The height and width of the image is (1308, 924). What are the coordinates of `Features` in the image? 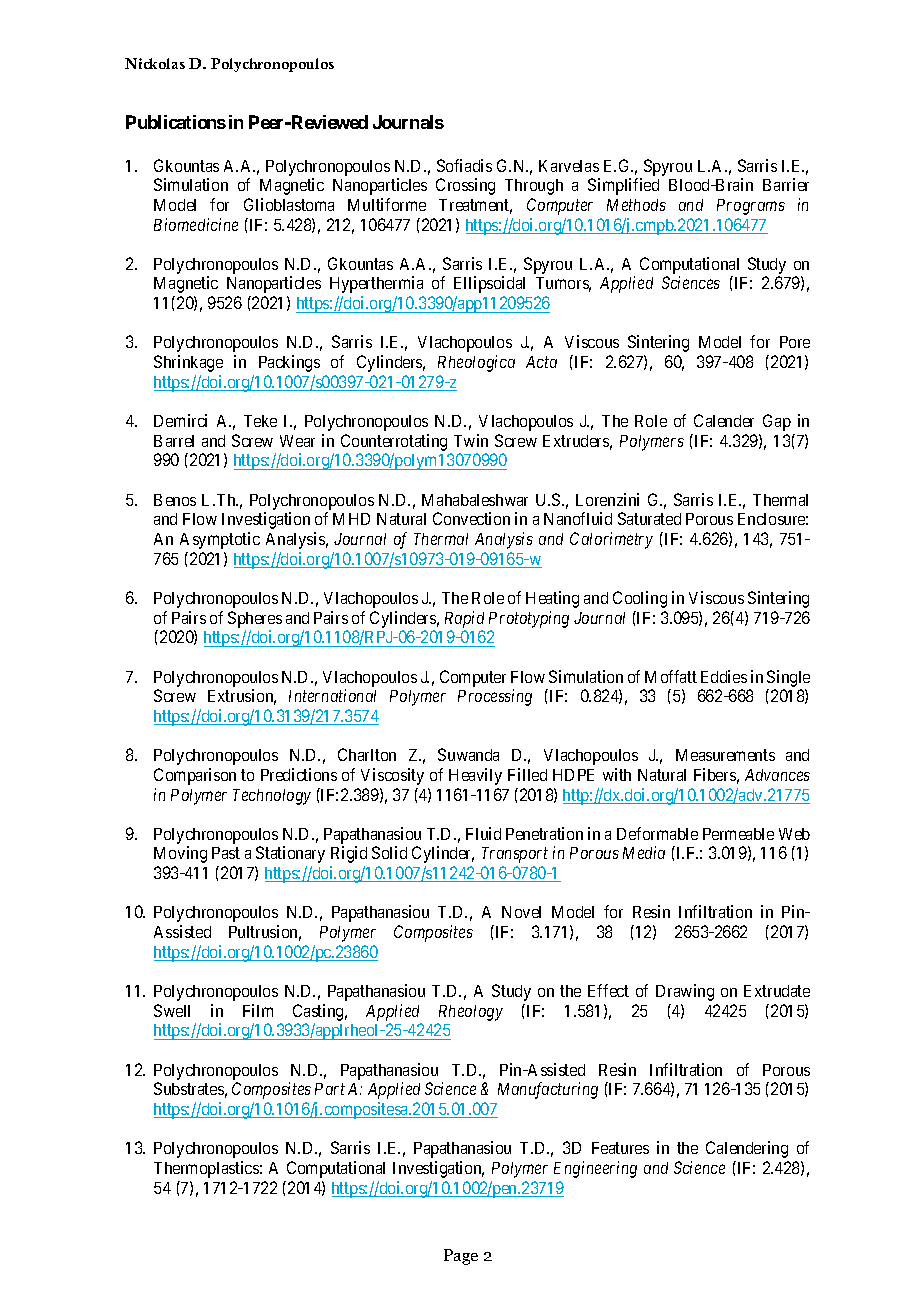 It's located at (620, 1148).
